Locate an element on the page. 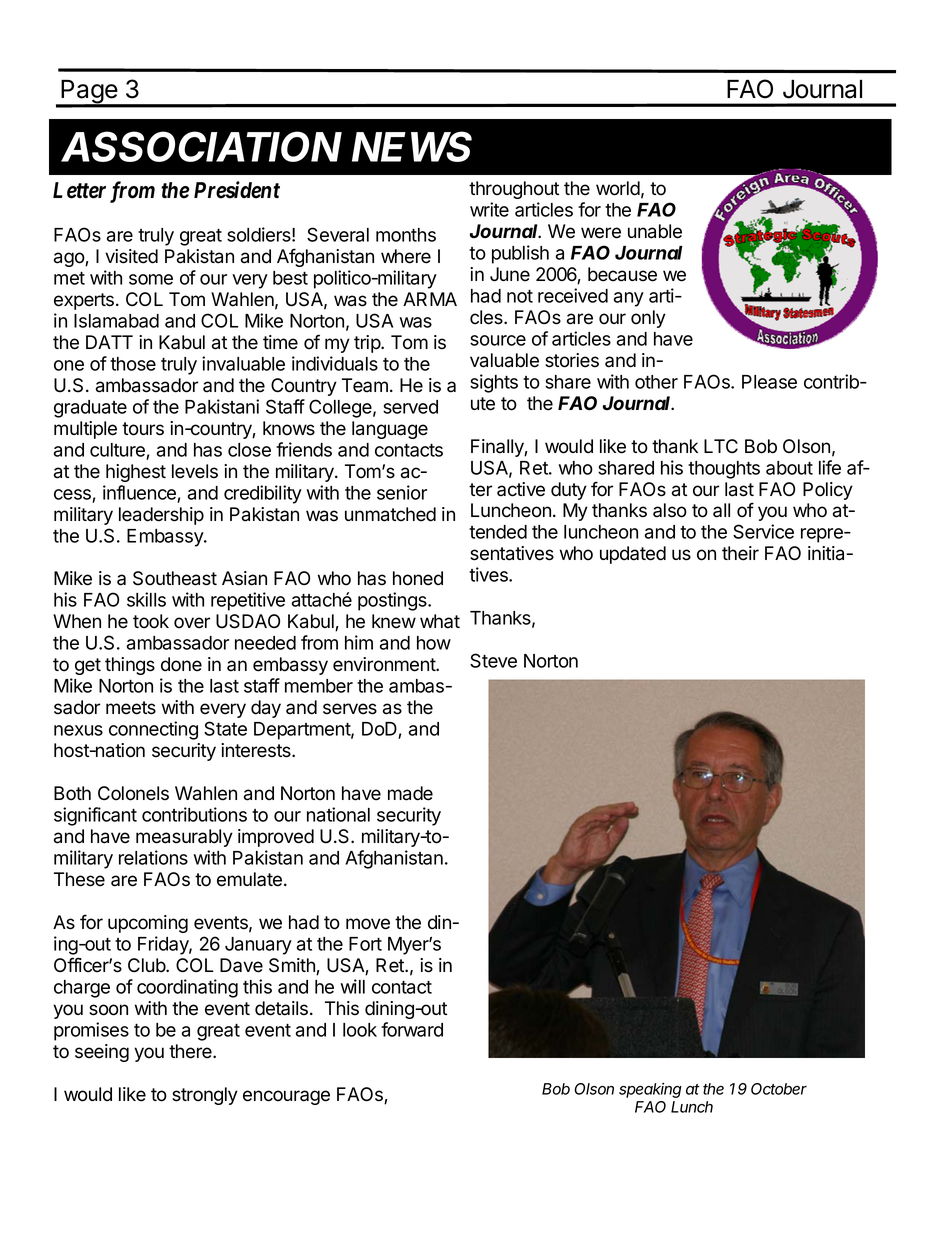 This page has height=1233, width=952. ASSOCIATION is located at coordinates (201, 146).
